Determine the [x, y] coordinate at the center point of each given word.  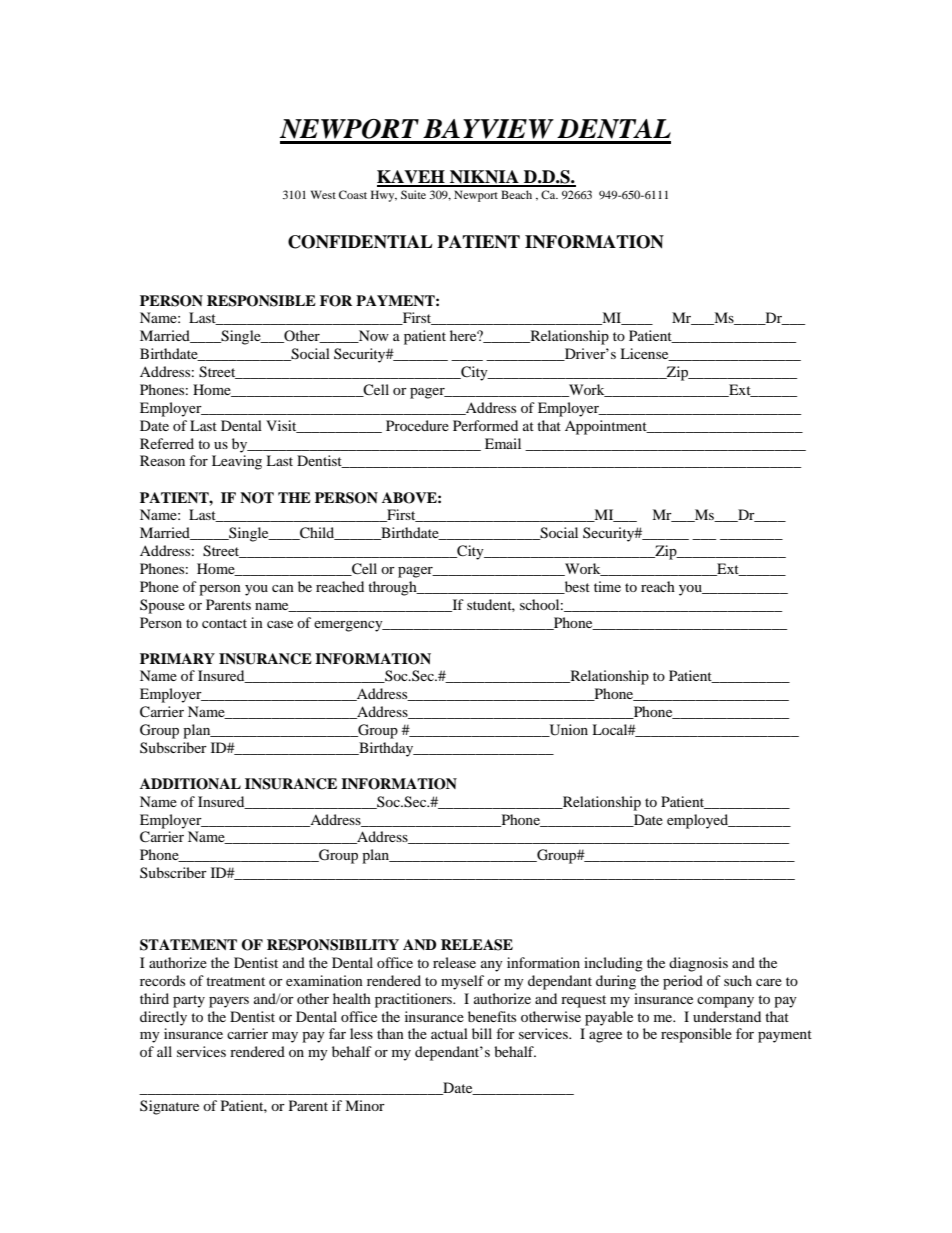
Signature [169, 1107]
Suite [413, 194]
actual [449, 1033]
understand [727, 1016]
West [323, 194]
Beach [516, 194]
